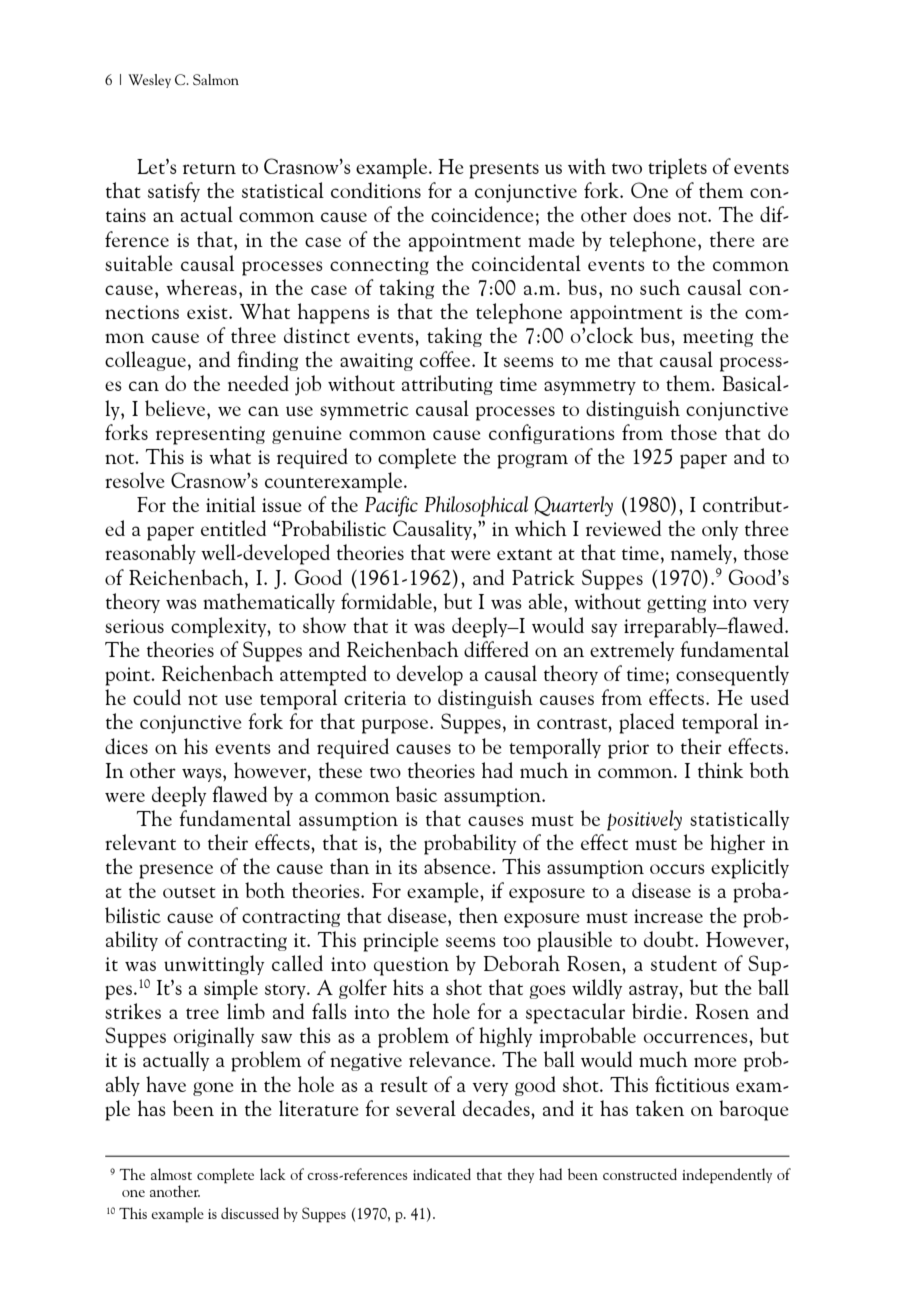  Describe the element at coordinates (504, 171) in the document. I see `presents` at that location.
